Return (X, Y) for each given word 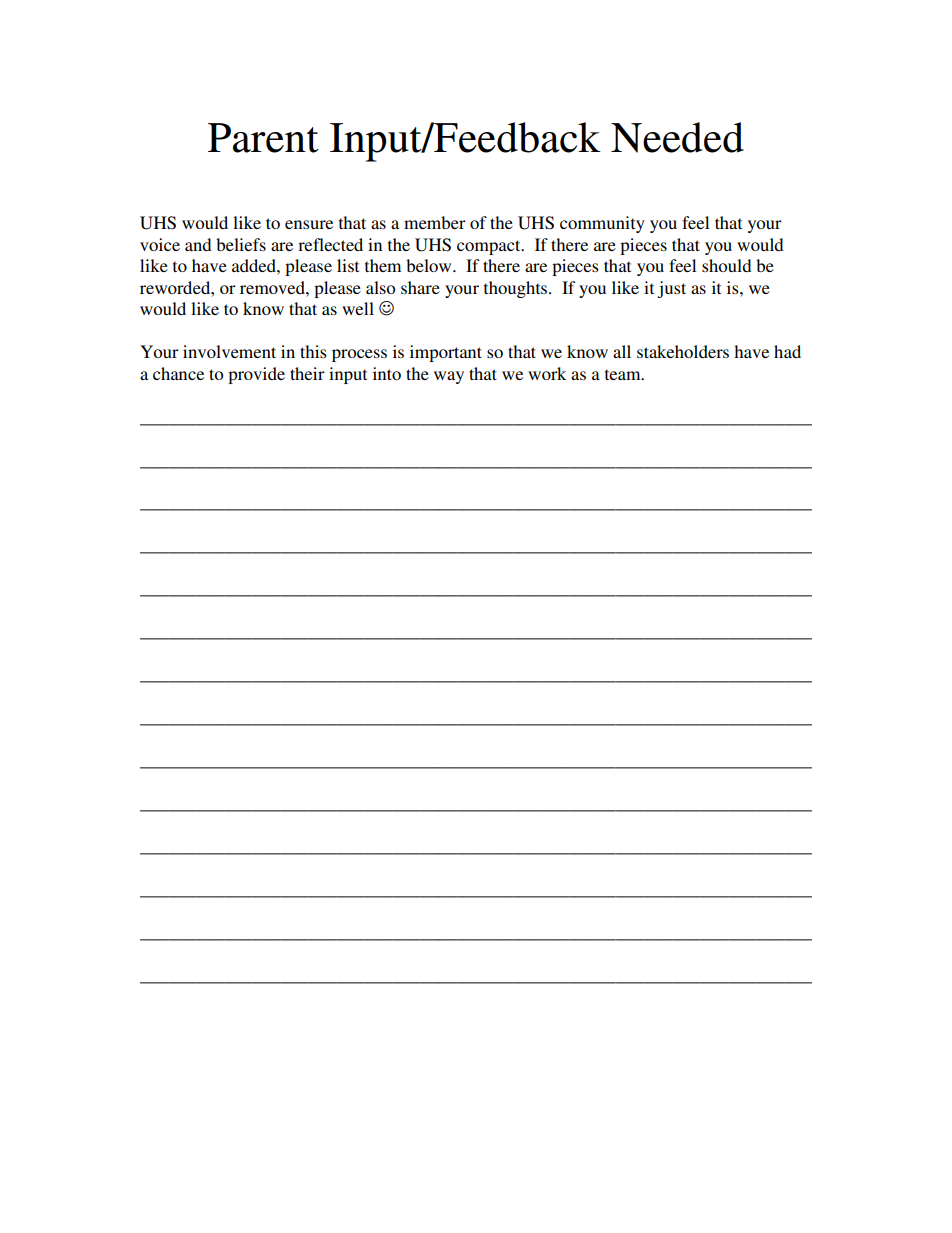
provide (256, 375)
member (435, 222)
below (430, 265)
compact (490, 247)
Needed (677, 137)
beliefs (241, 244)
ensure (309, 224)
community (602, 224)
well (358, 308)
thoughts (517, 289)
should (726, 265)
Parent (263, 138)
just (671, 289)
